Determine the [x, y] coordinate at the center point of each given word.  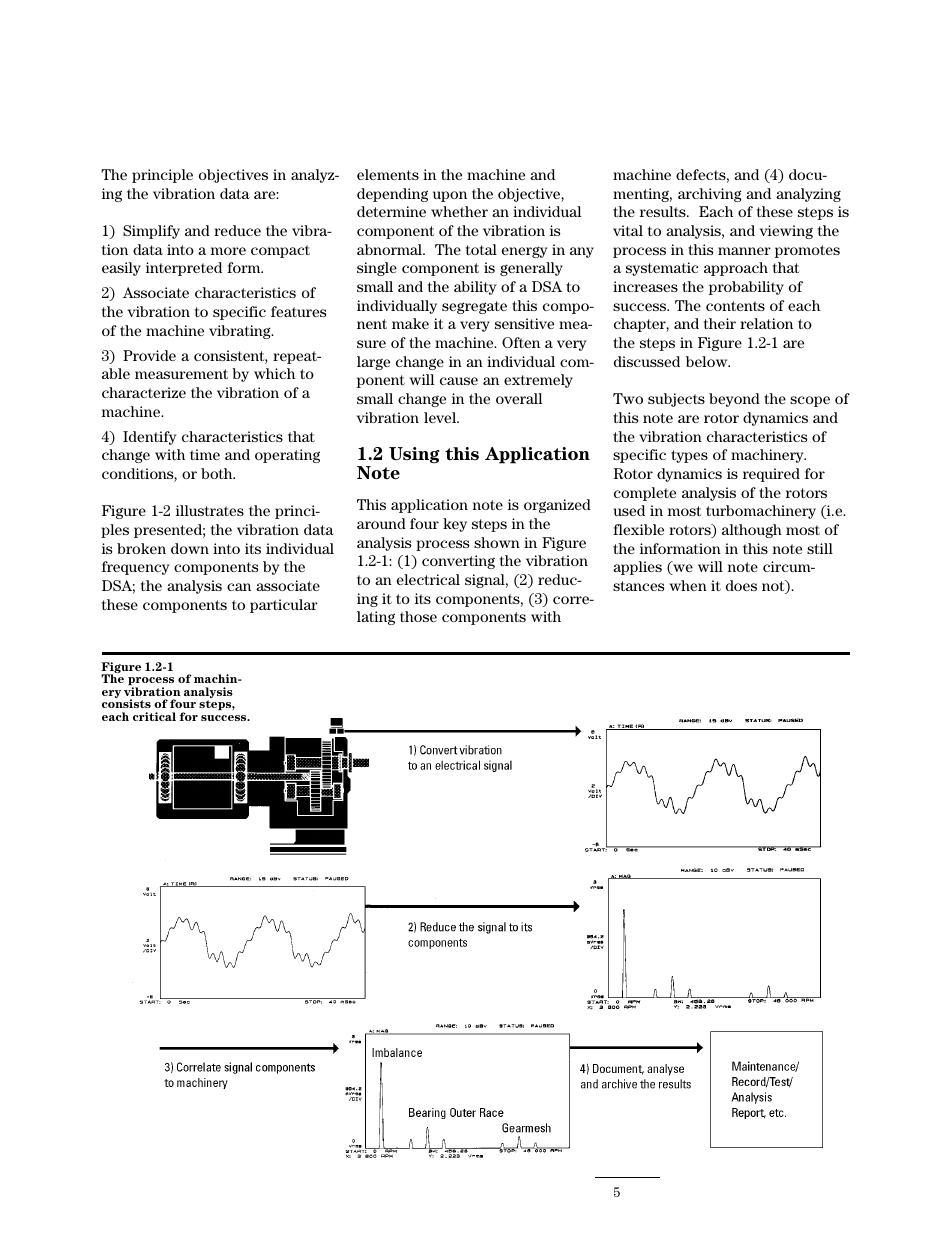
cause [459, 381]
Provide [149, 355]
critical [154, 716]
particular [284, 606]
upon [450, 196]
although [752, 531]
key [455, 525]
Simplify [151, 232]
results [664, 211]
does [741, 585]
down [190, 548]
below [708, 361]
